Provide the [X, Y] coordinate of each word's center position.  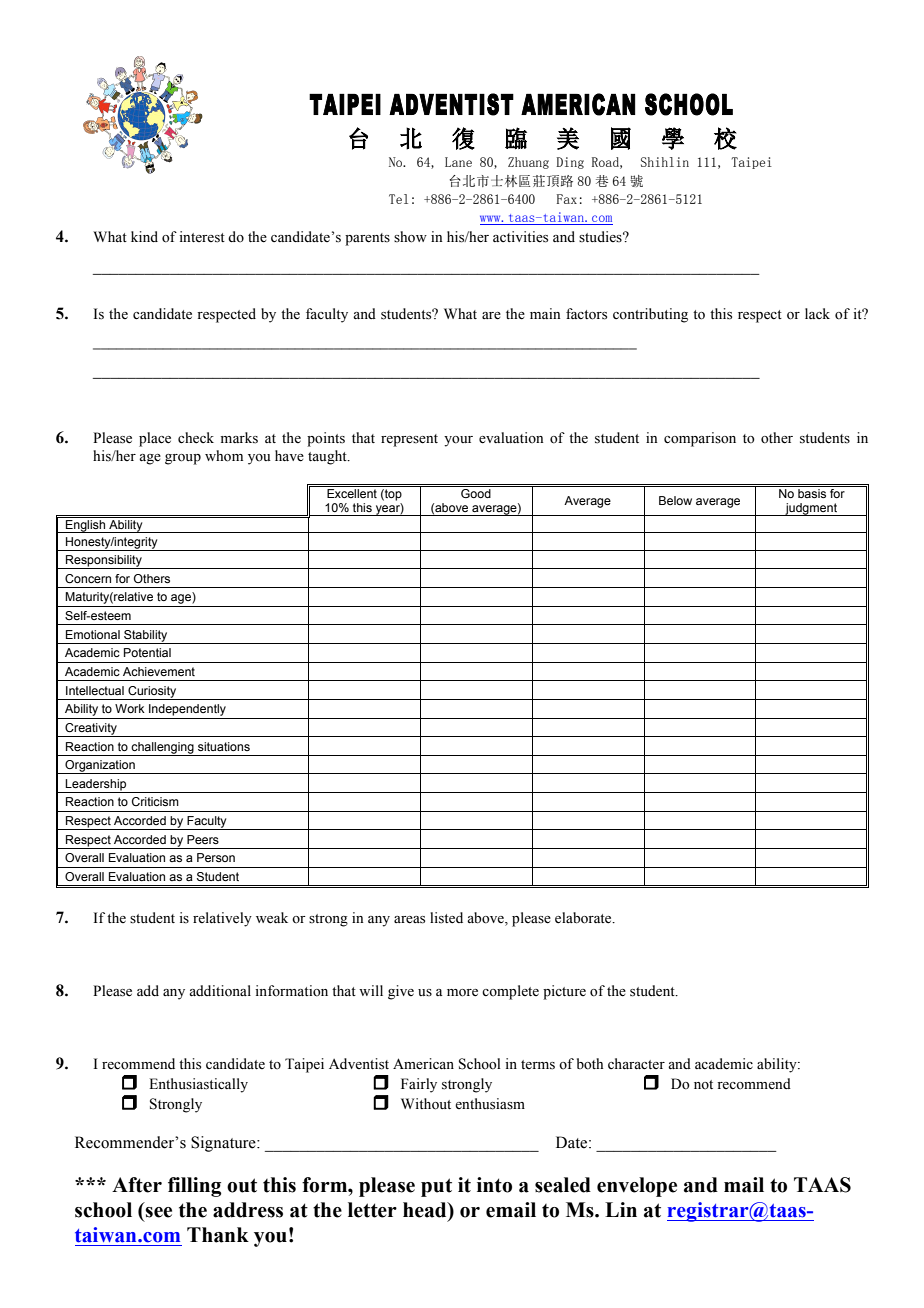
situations [224, 746]
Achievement [159, 671]
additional [220, 991]
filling [194, 1187]
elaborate [584, 918]
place [155, 439]
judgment [811, 509]
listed [446, 918]
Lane [458, 162]
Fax [567, 199]
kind [144, 236]
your [458, 441]
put [436, 1187]
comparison [700, 439]
